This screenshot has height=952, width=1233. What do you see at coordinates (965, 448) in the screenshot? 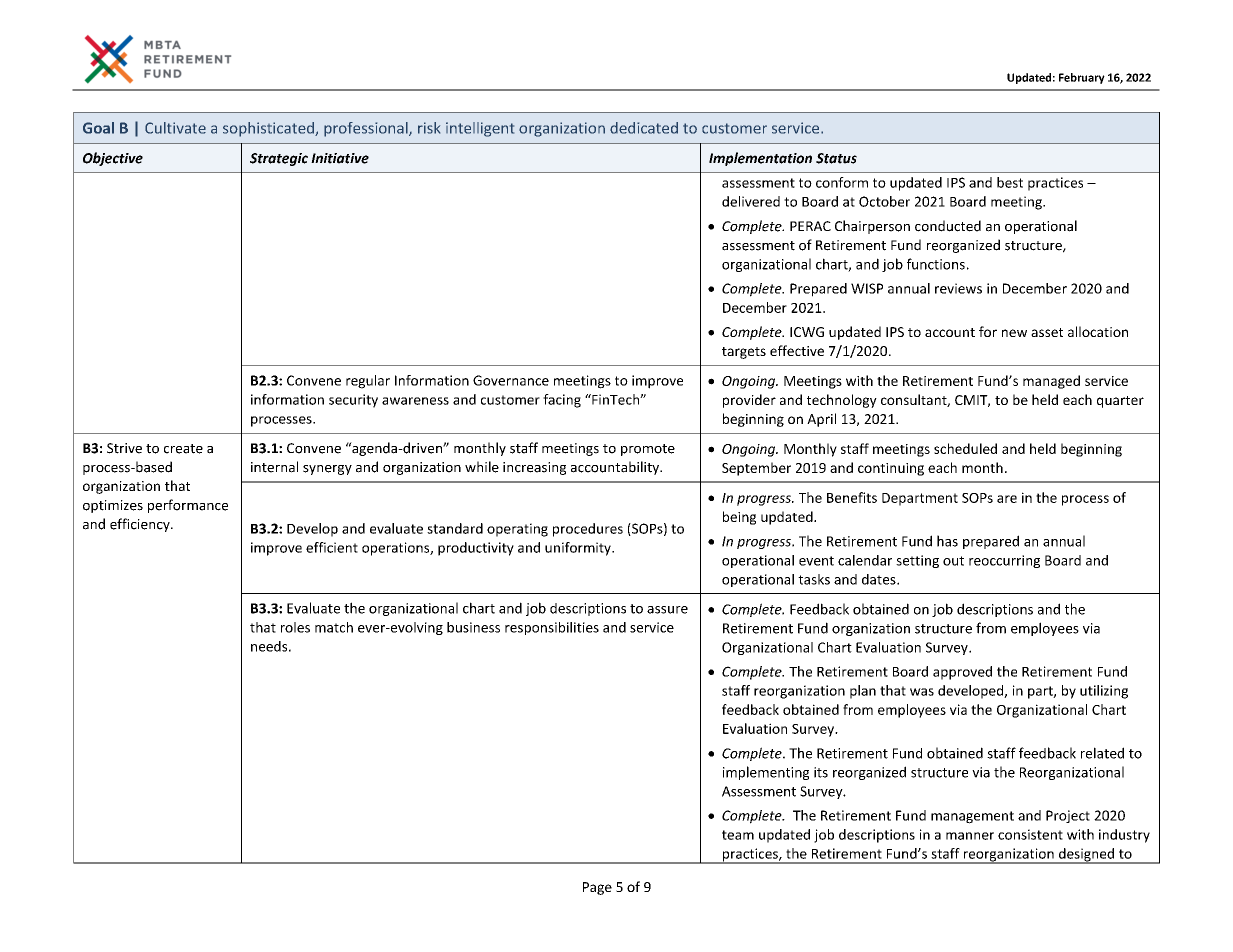
I see `scheduled` at bounding box center [965, 448].
